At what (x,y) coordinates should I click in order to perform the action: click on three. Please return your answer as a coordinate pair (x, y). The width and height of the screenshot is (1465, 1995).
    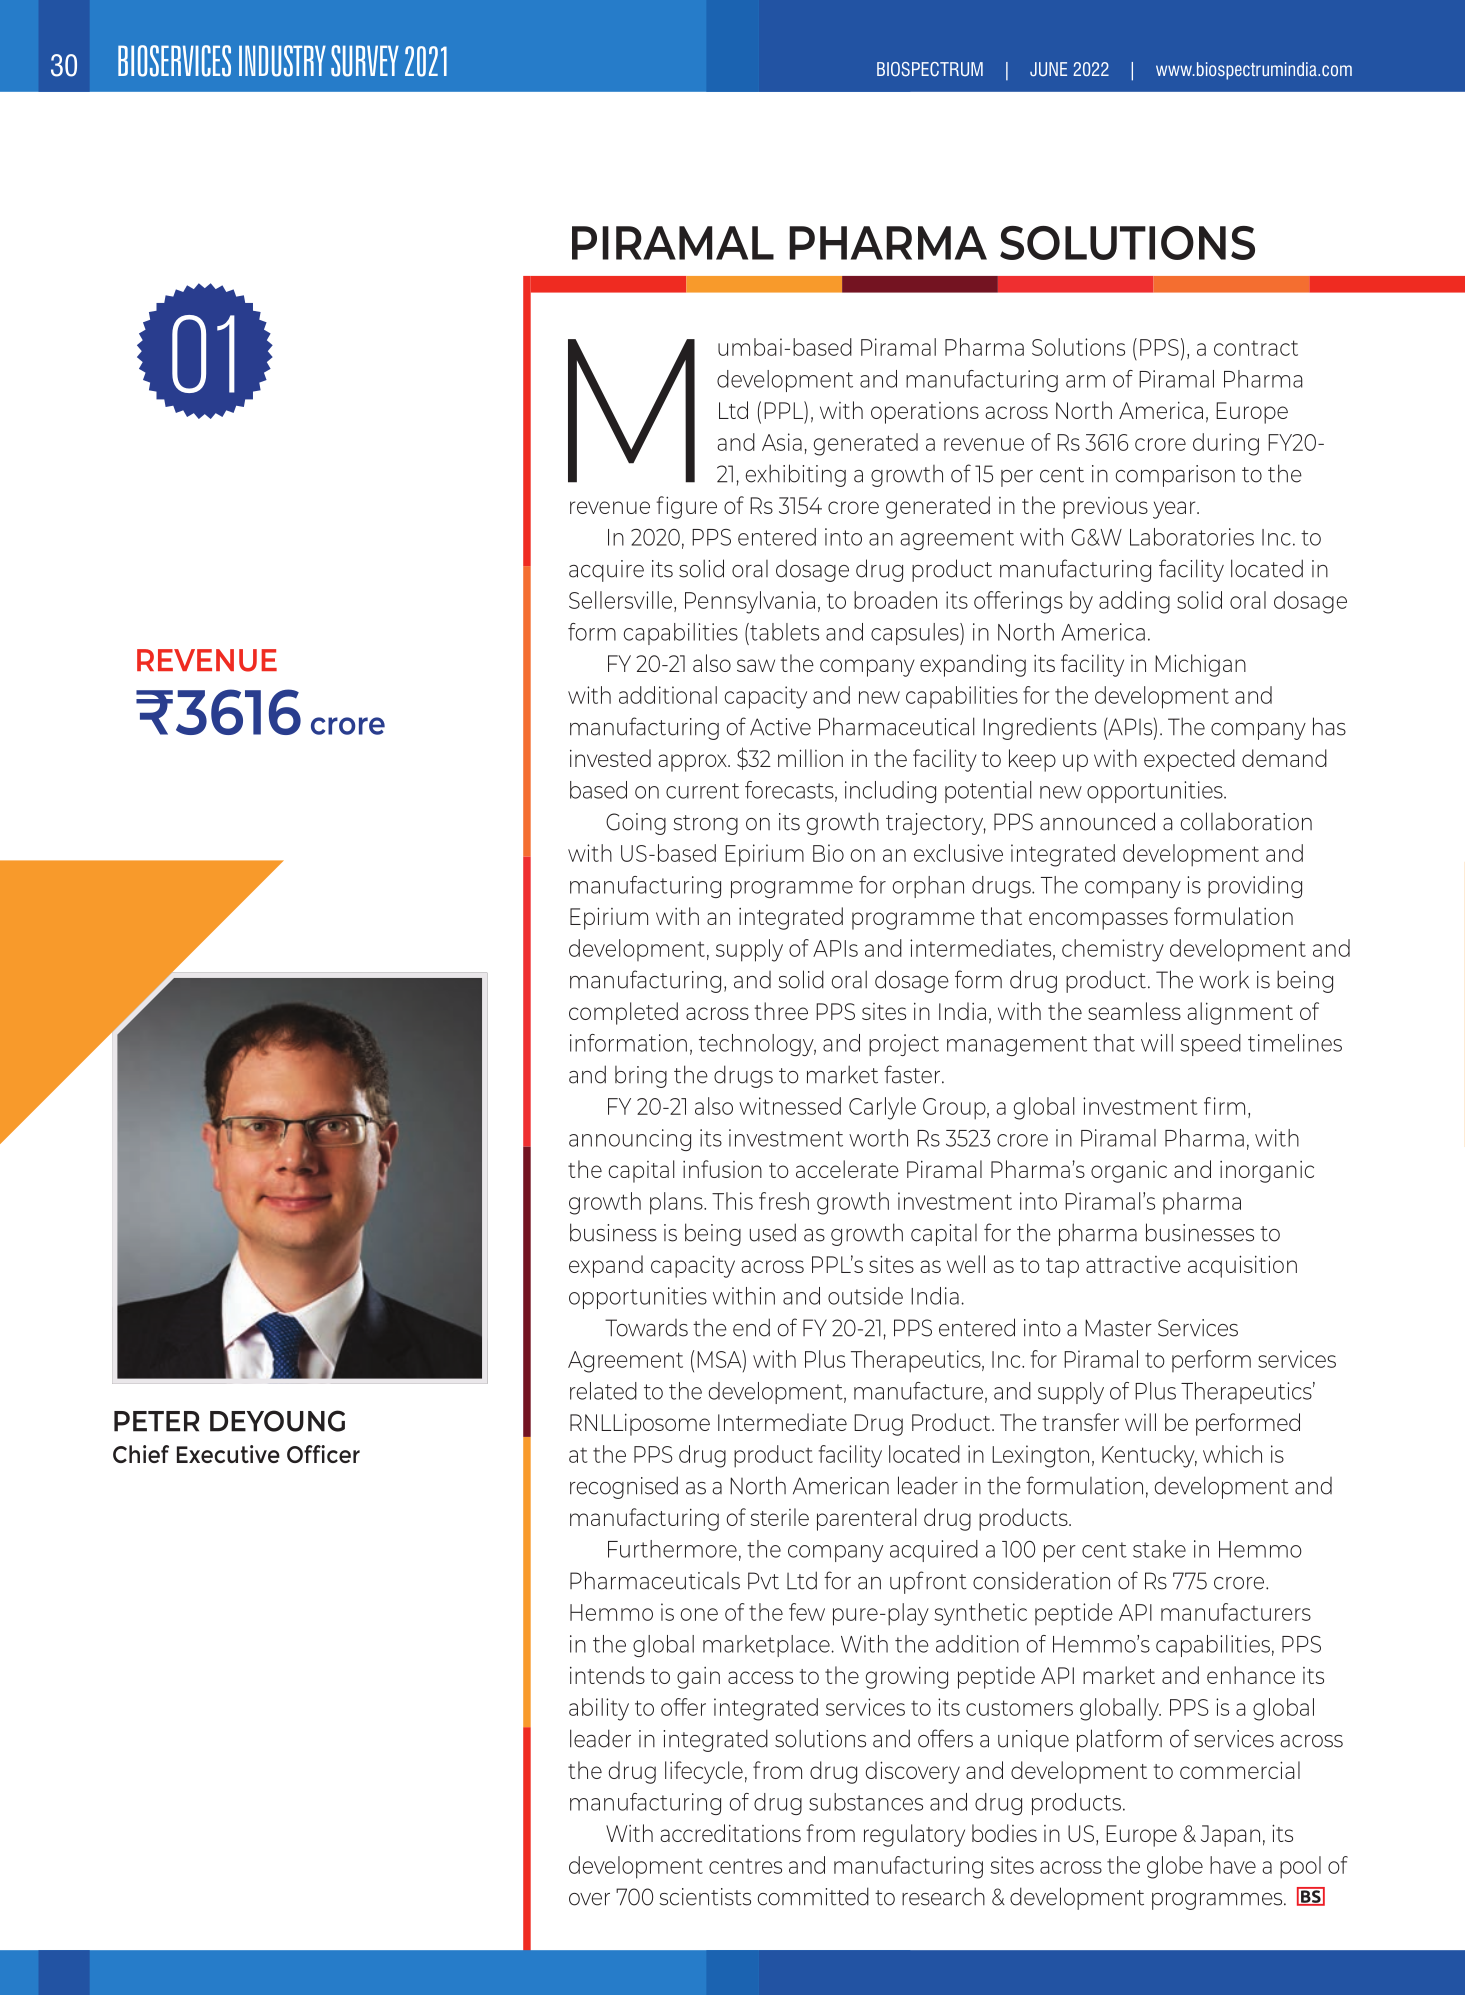
    Looking at the image, I should click on (781, 1011).
